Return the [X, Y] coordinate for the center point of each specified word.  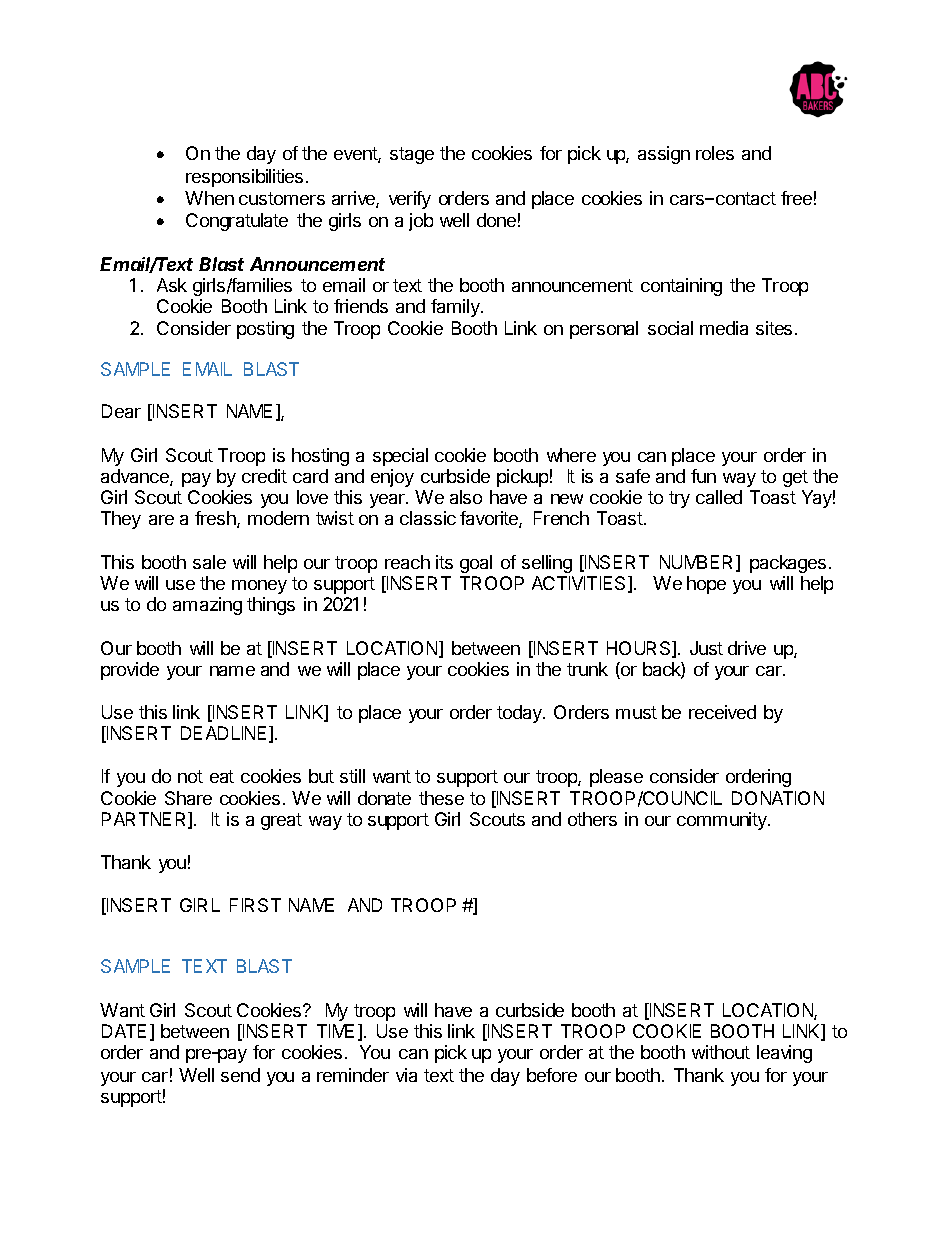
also [466, 497]
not [190, 776]
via [406, 1075]
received [722, 712]
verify [410, 200]
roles [715, 153]
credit [264, 476]
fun [703, 476]
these [441, 798]
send [240, 1075]
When [209, 198]
